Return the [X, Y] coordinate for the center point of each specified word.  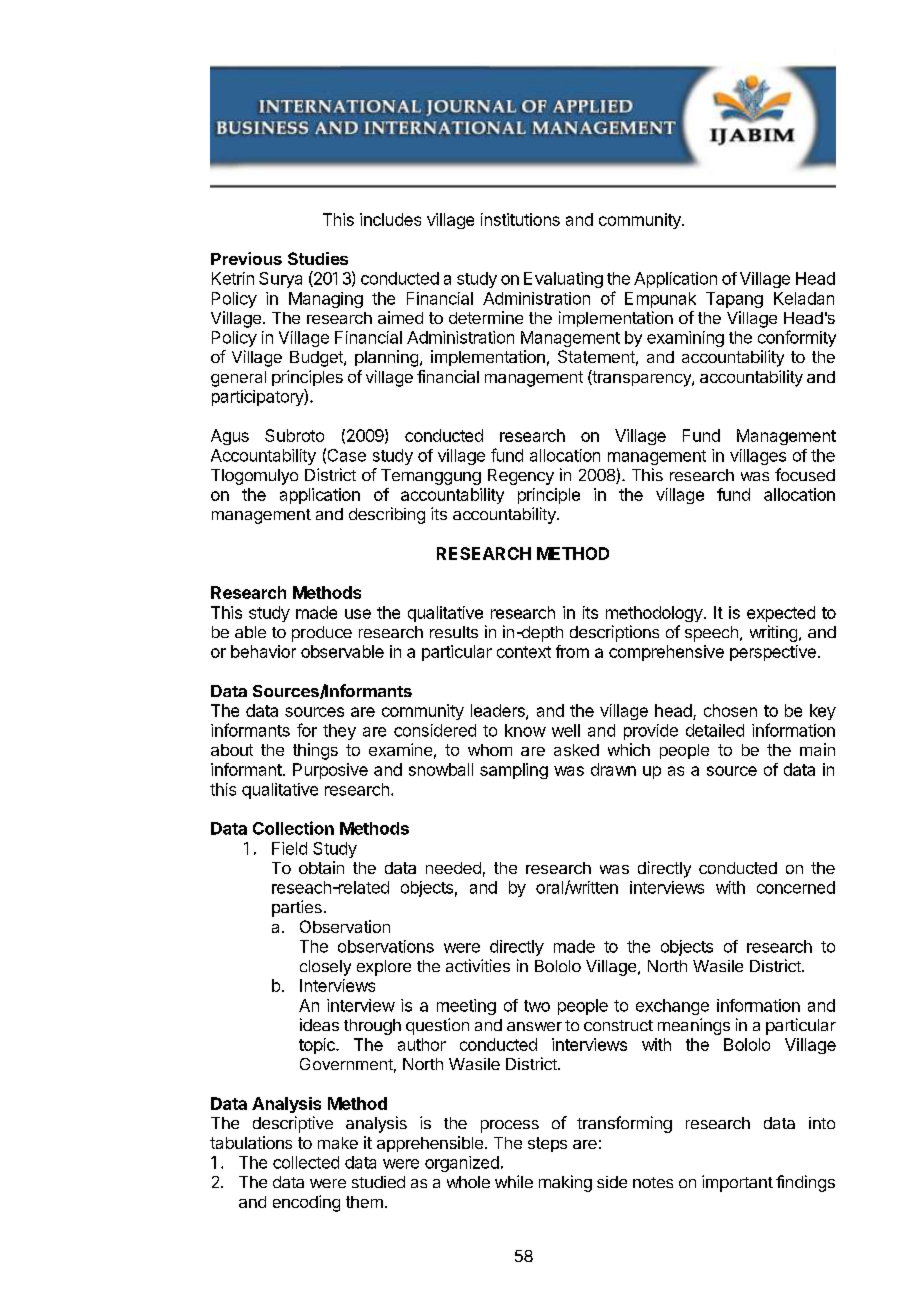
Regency [521, 477]
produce [322, 634]
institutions [520, 219]
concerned [796, 887]
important [737, 1183]
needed [453, 868]
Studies [318, 258]
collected [306, 1162]
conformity [797, 338]
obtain [321, 867]
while [514, 1181]
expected [781, 614]
